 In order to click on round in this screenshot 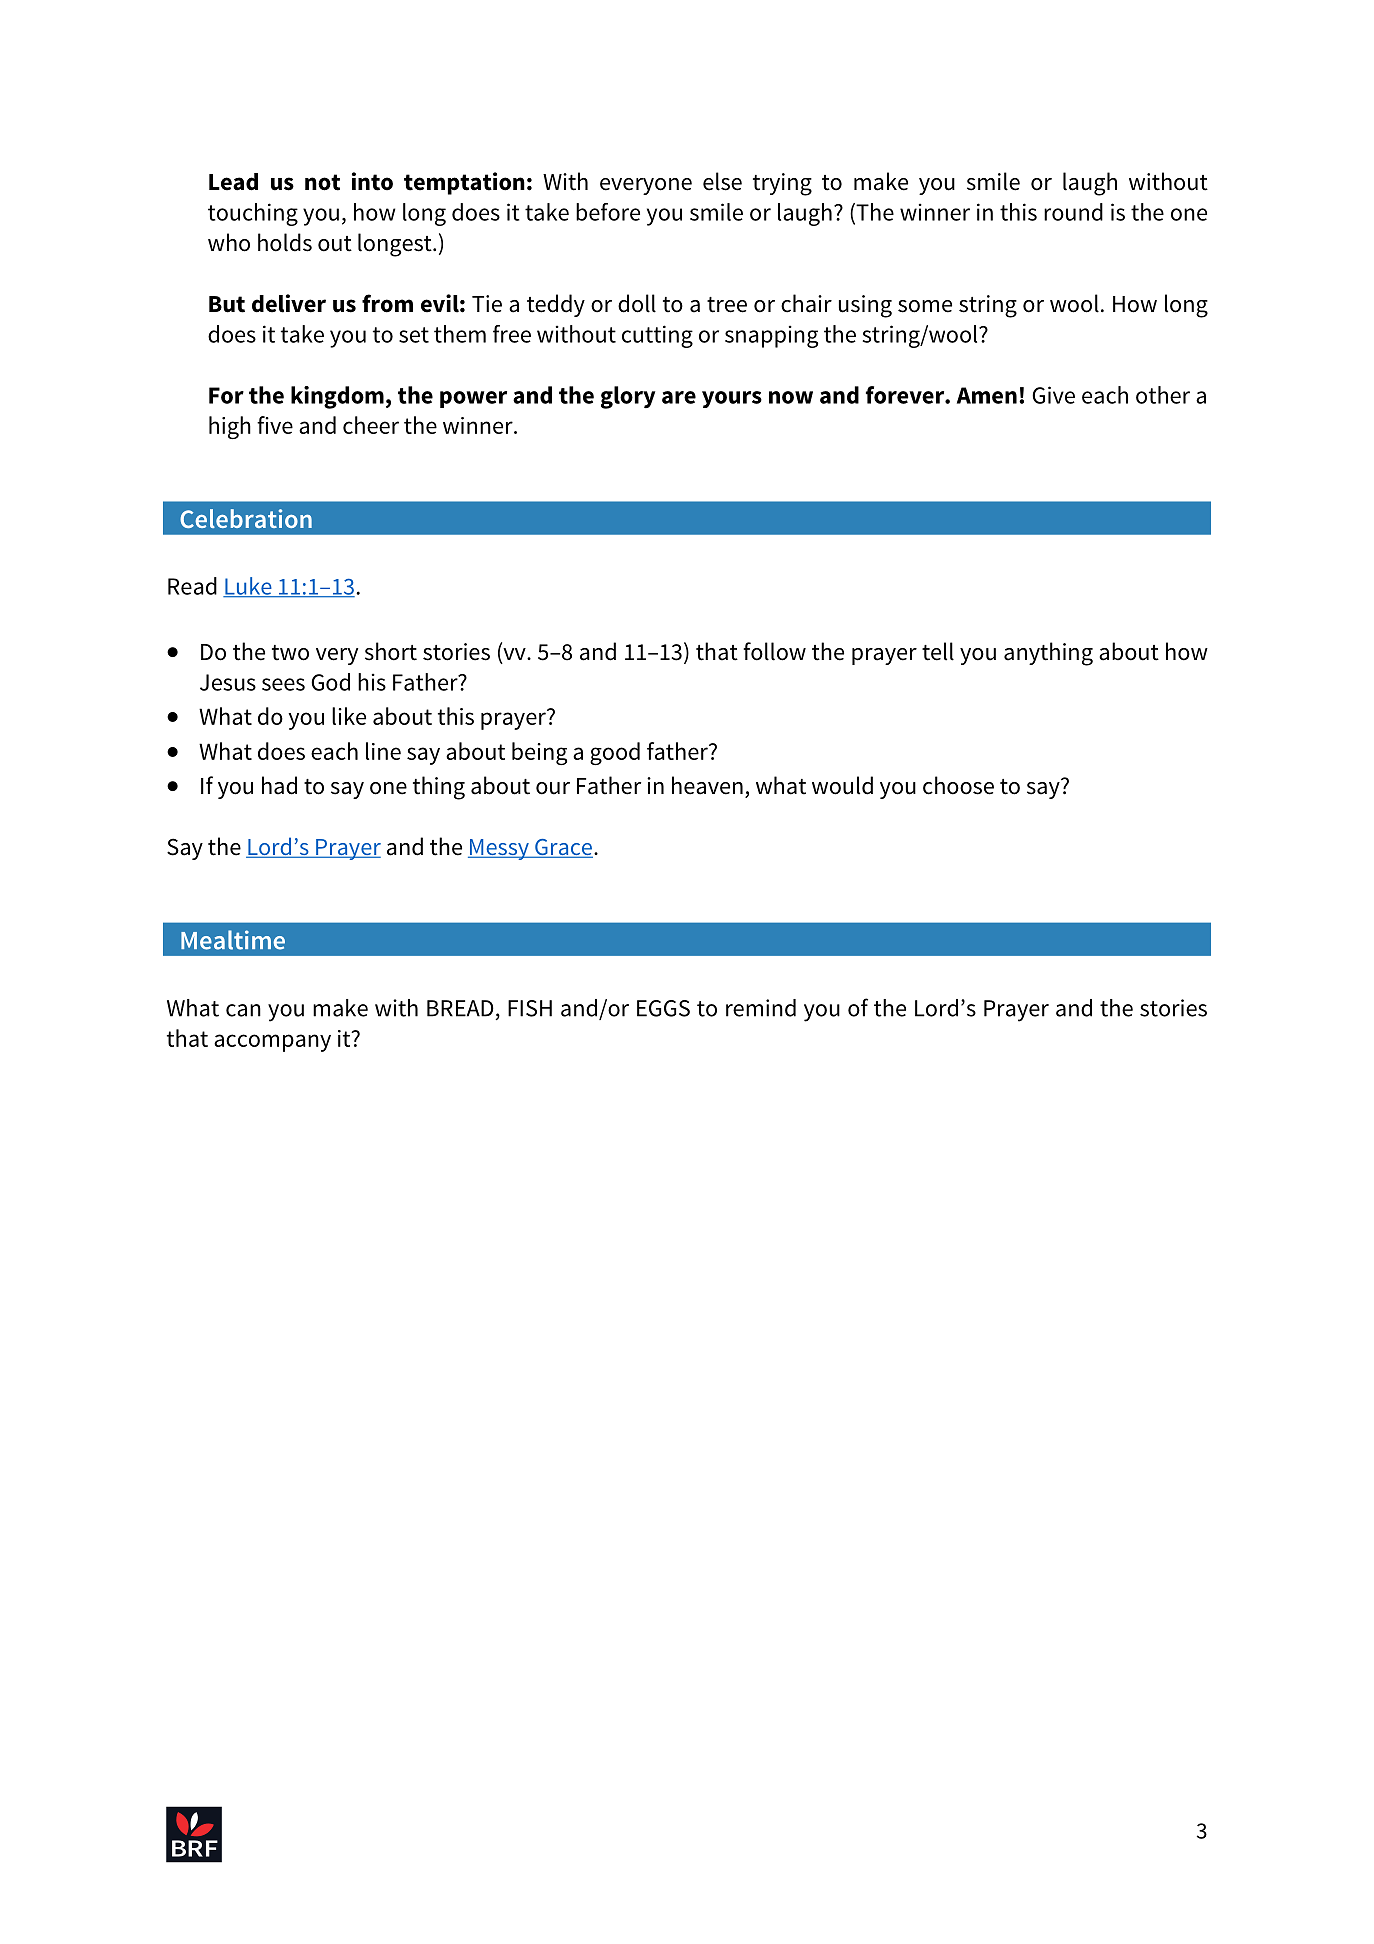, I will do `click(1073, 212)`.
